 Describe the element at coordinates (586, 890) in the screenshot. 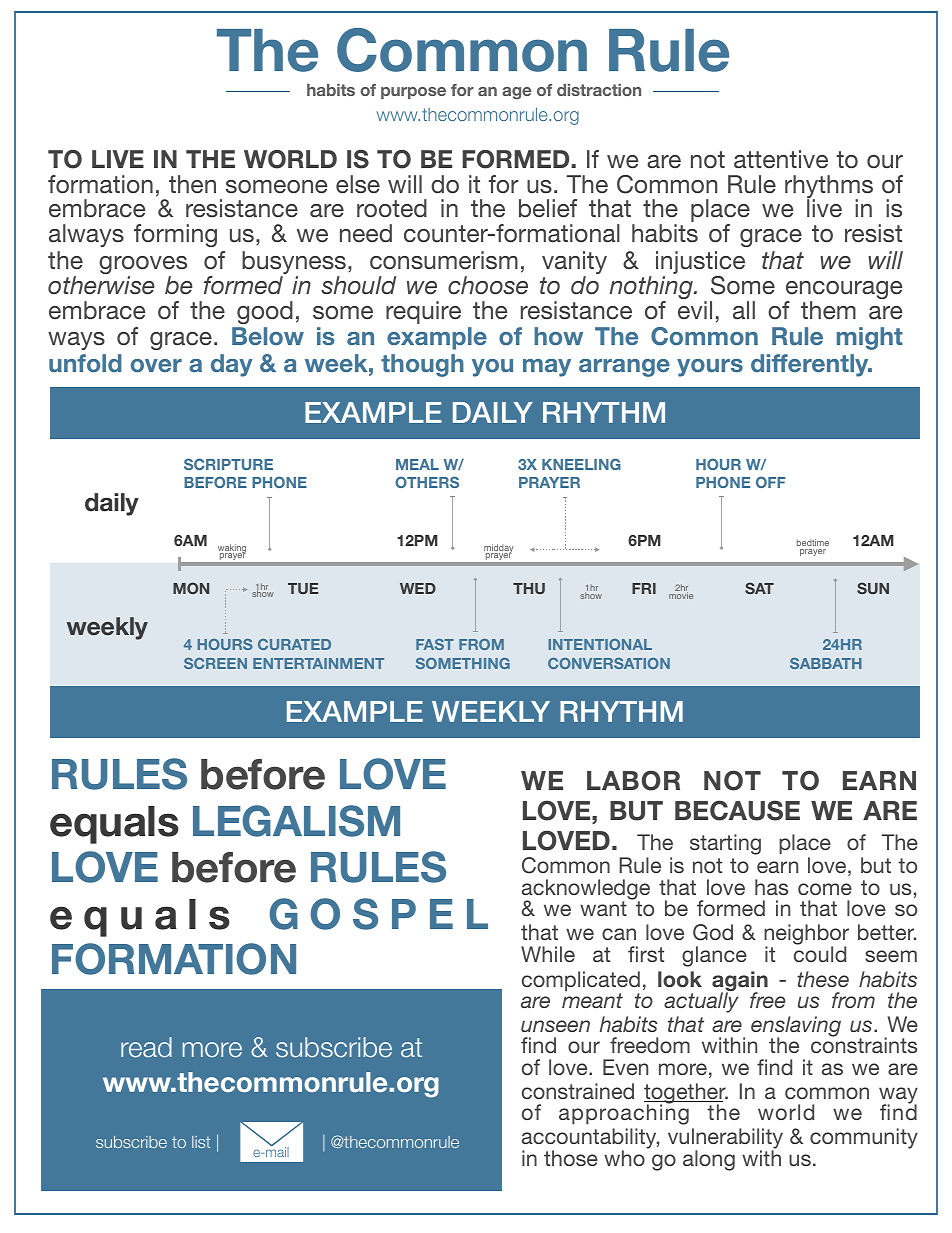

I see `acknowledge` at that location.
